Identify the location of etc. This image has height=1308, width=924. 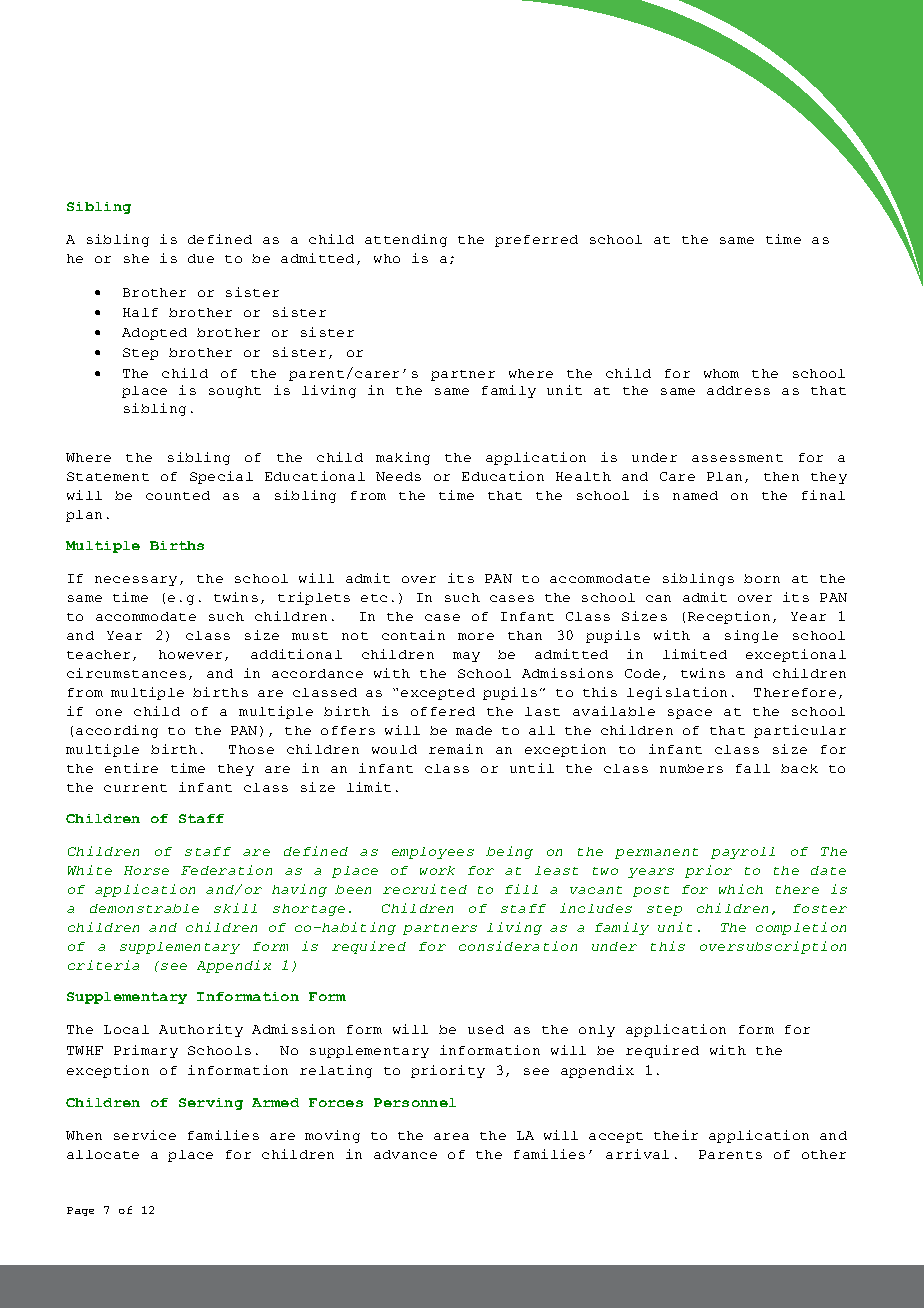
(374, 598).
